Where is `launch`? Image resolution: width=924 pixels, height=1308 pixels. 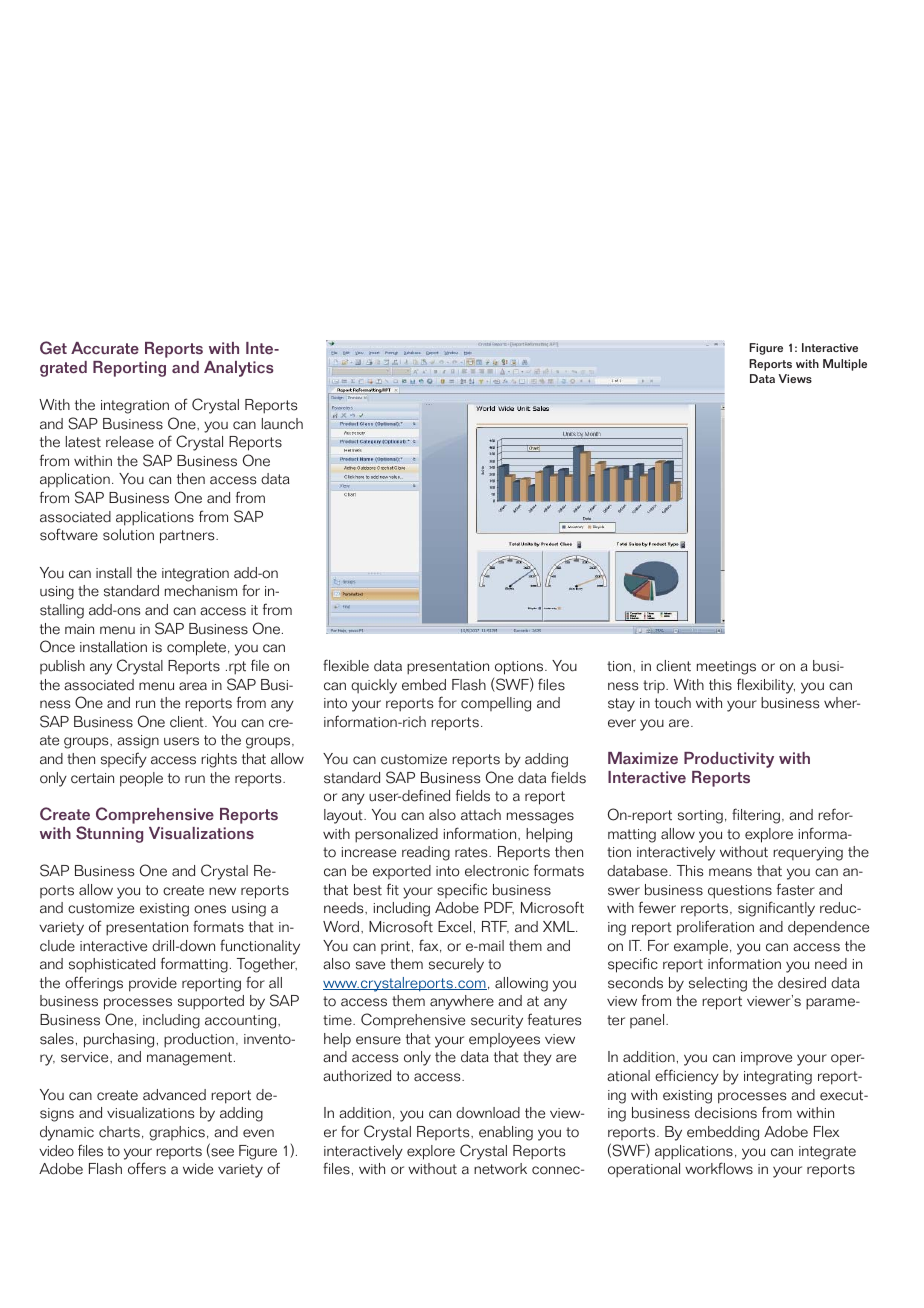 launch is located at coordinates (282, 424).
